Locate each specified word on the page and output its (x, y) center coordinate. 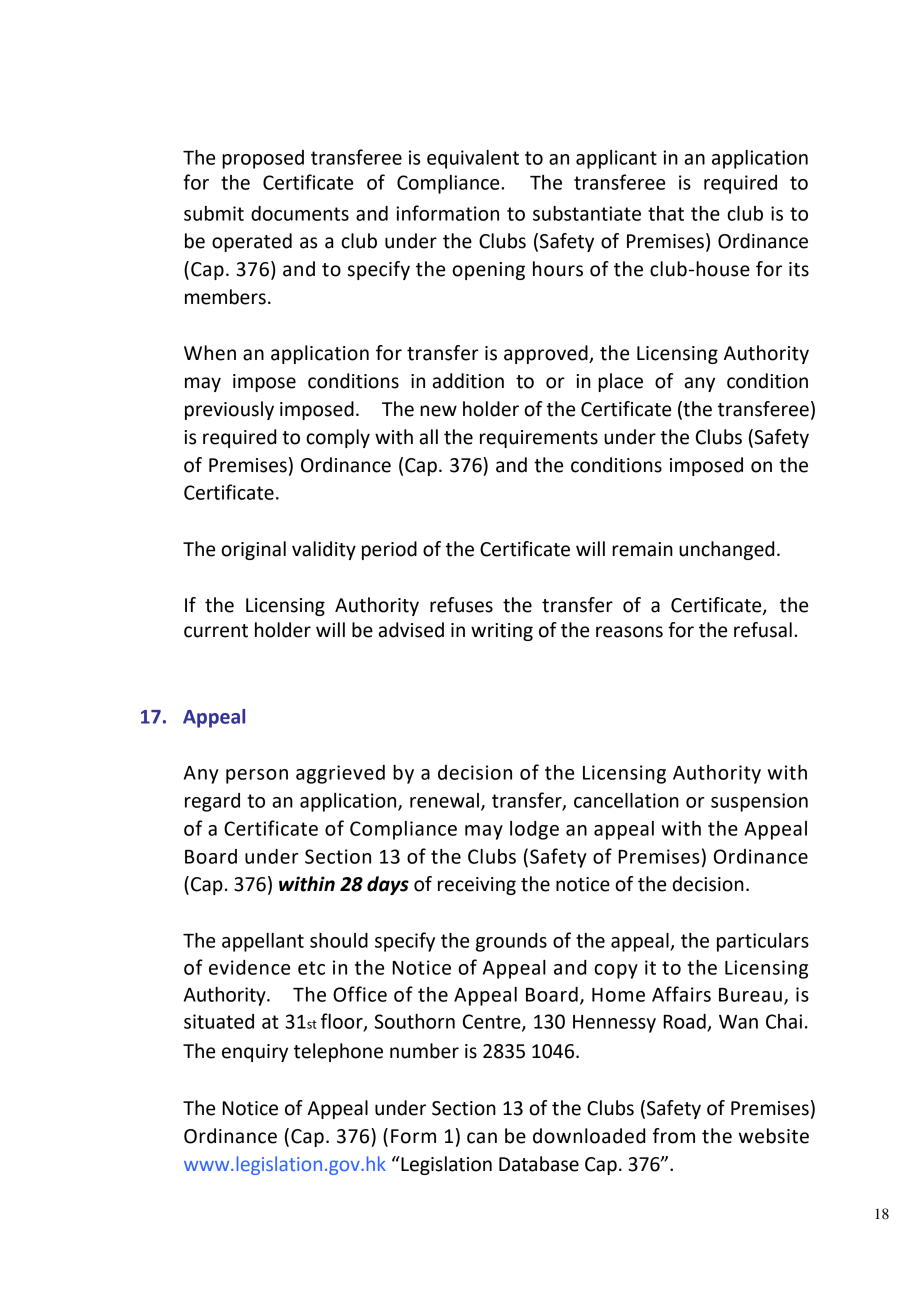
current (216, 631)
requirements (539, 439)
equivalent (473, 159)
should (339, 940)
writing (502, 632)
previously (229, 410)
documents (300, 213)
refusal (763, 630)
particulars (763, 942)
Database (539, 1164)
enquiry (255, 1053)
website (773, 1136)
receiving (477, 886)
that (666, 213)
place (620, 382)
